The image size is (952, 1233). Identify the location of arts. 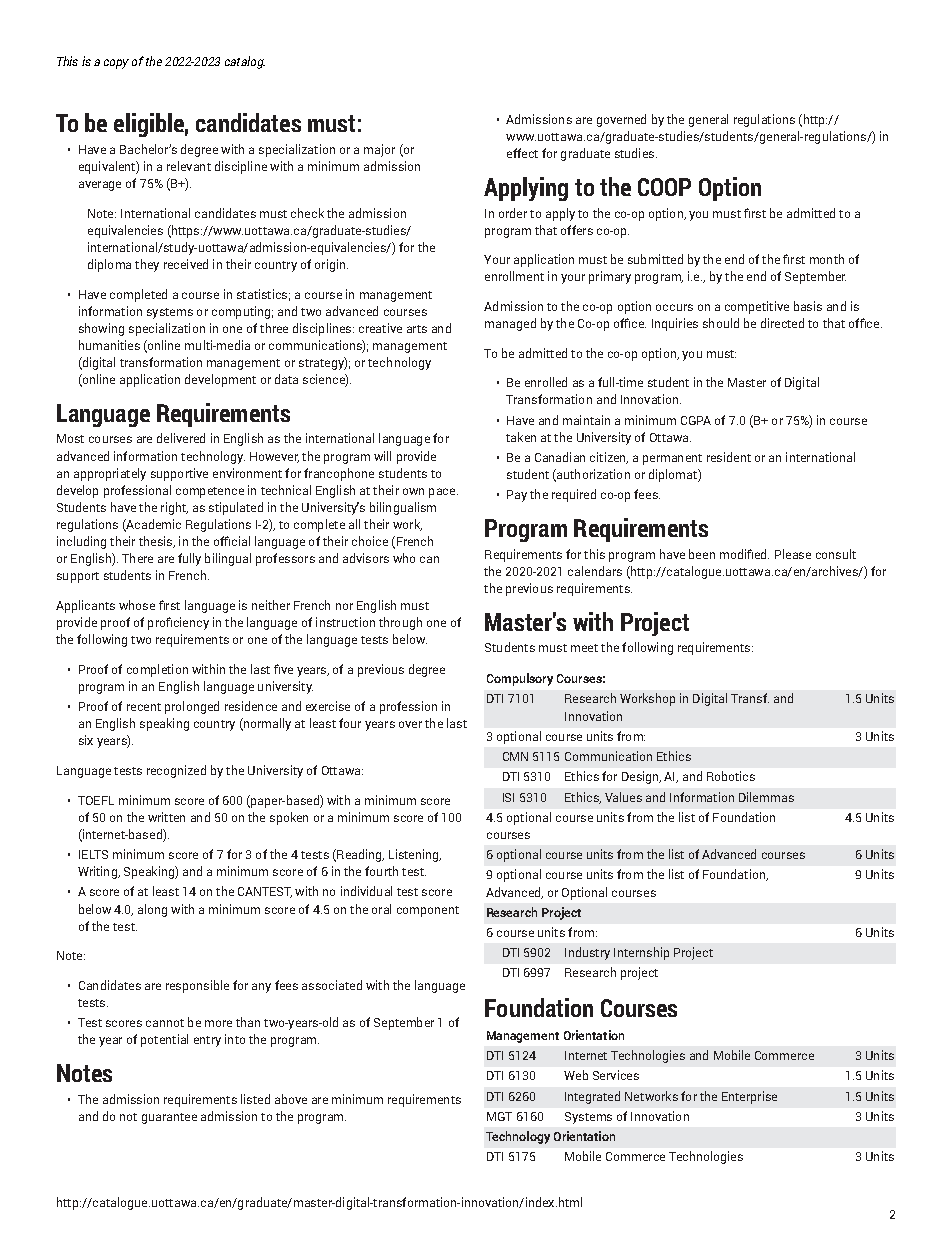
(417, 329).
